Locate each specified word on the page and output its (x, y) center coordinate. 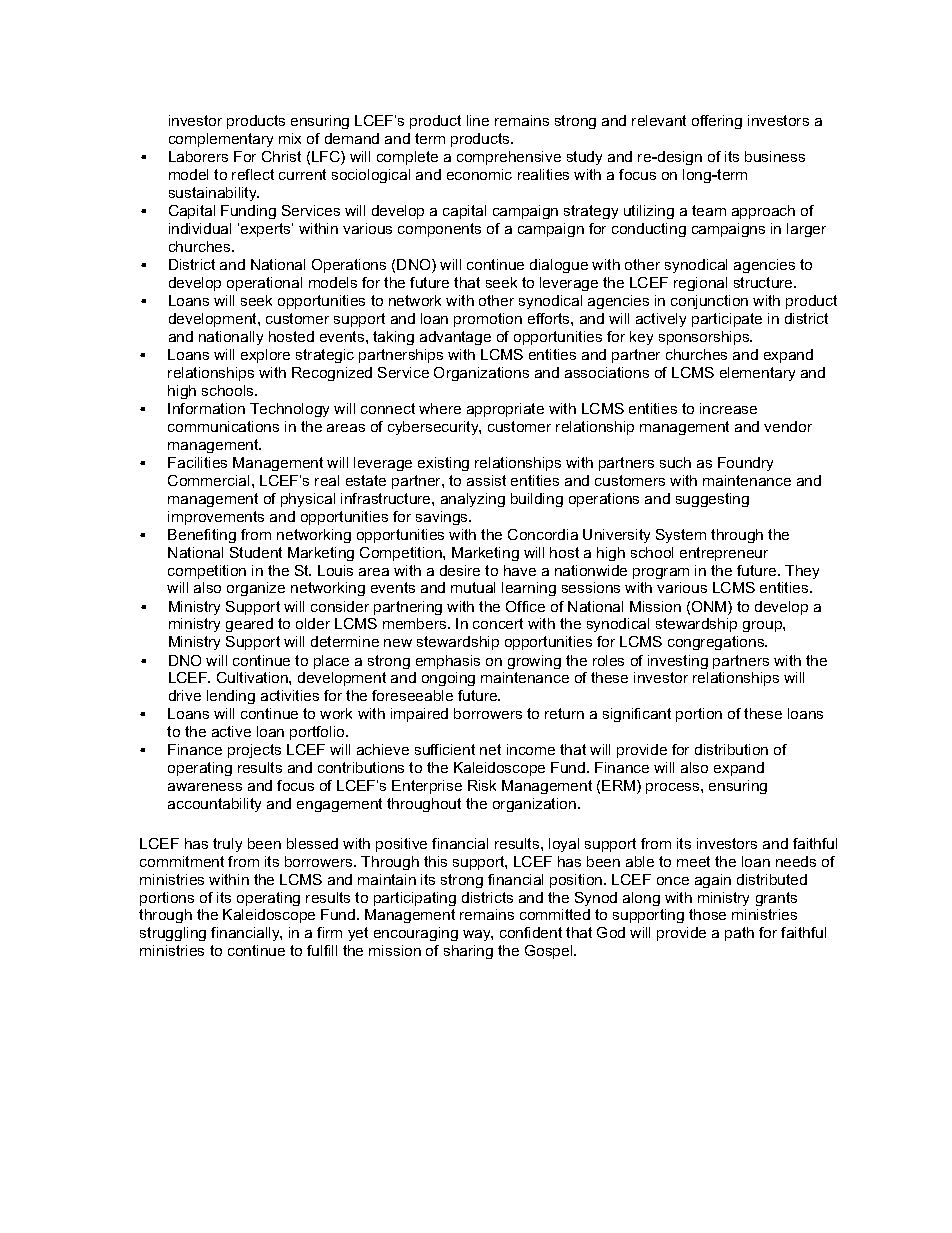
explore (265, 356)
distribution (731, 749)
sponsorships (705, 338)
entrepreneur (724, 554)
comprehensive (509, 158)
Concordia (543, 534)
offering (717, 122)
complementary (221, 140)
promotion (488, 320)
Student (256, 552)
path (739, 934)
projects (254, 751)
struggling (173, 934)
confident (531, 932)
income (531, 749)
